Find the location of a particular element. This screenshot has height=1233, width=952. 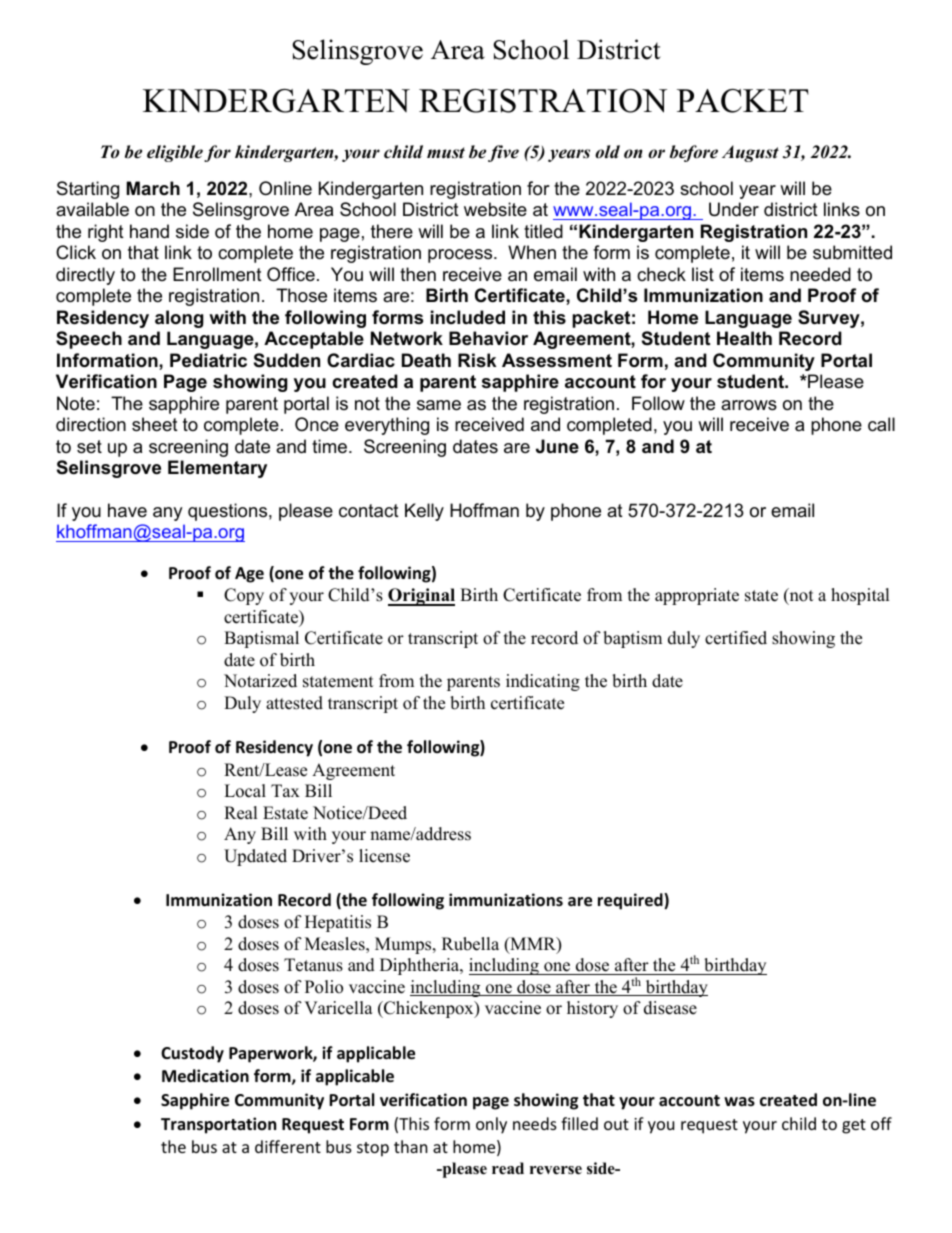

Notarized is located at coordinates (260, 681).
